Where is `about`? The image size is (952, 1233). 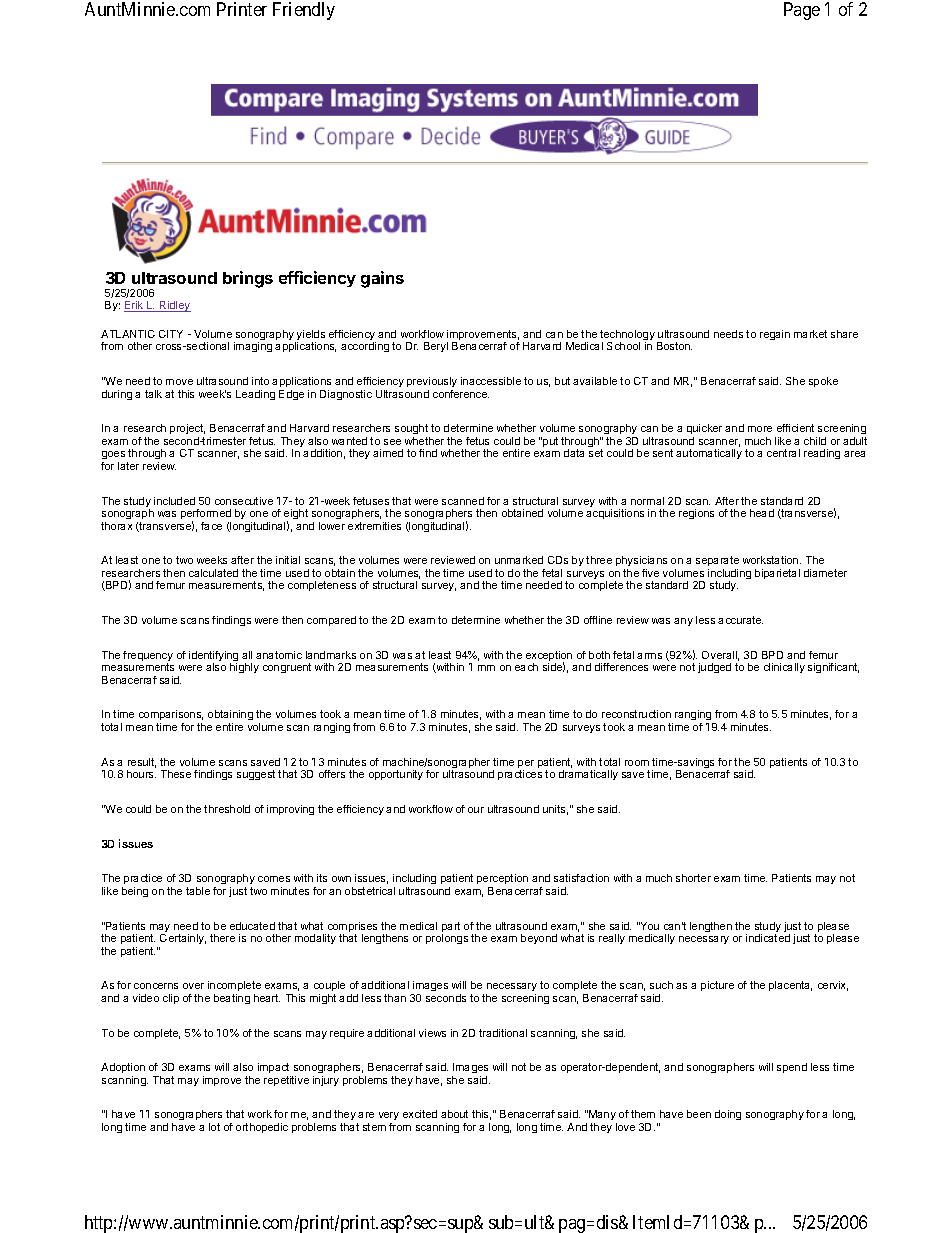
about is located at coordinates (454, 1114).
